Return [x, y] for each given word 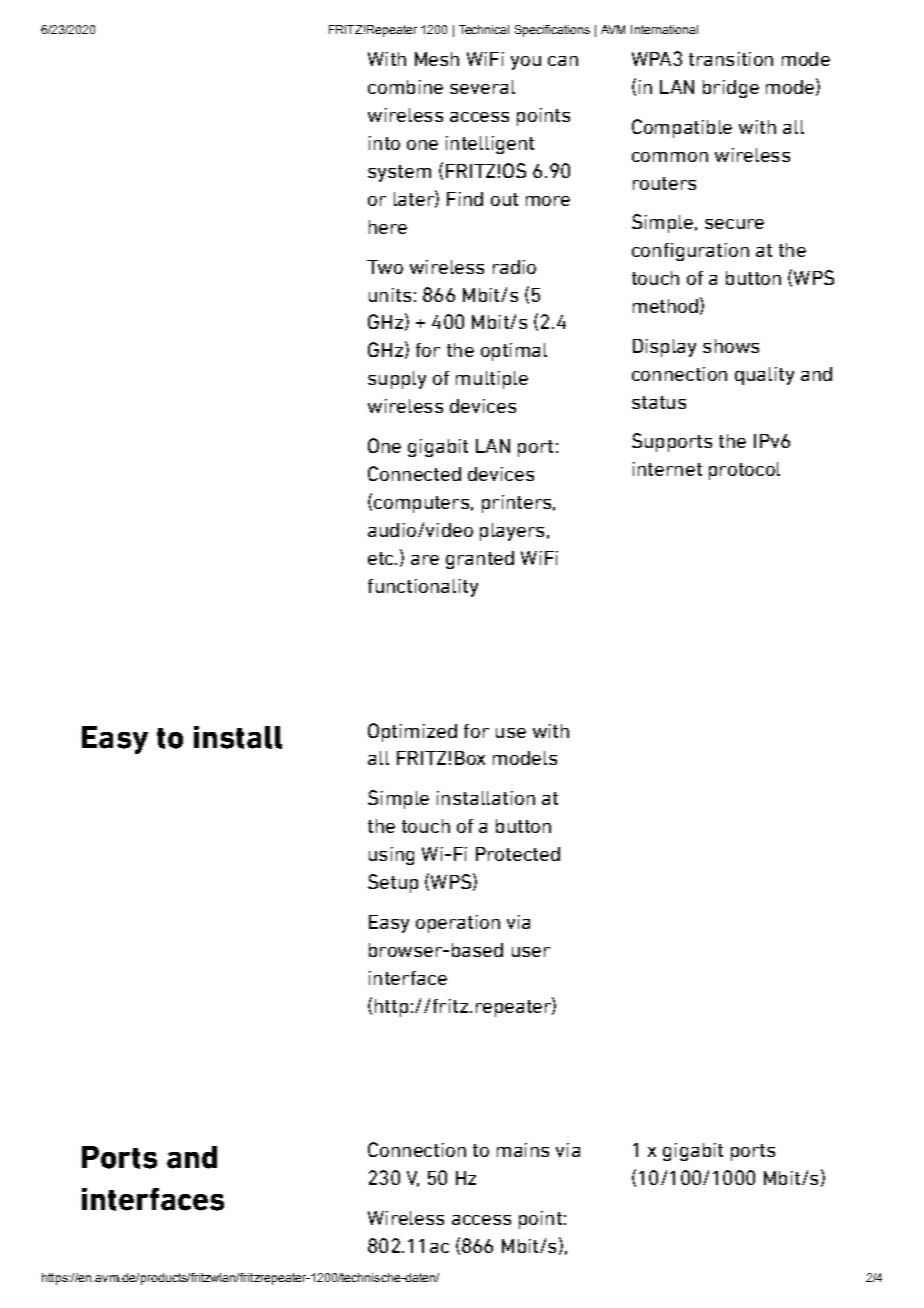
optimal [514, 352]
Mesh [437, 59]
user [531, 952]
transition [731, 59]
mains [523, 1150]
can [563, 61]
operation [458, 924]
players [512, 532]
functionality [423, 588]
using [391, 856]
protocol [744, 471]
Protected [518, 854]
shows [731, 346]
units [390, 295]
